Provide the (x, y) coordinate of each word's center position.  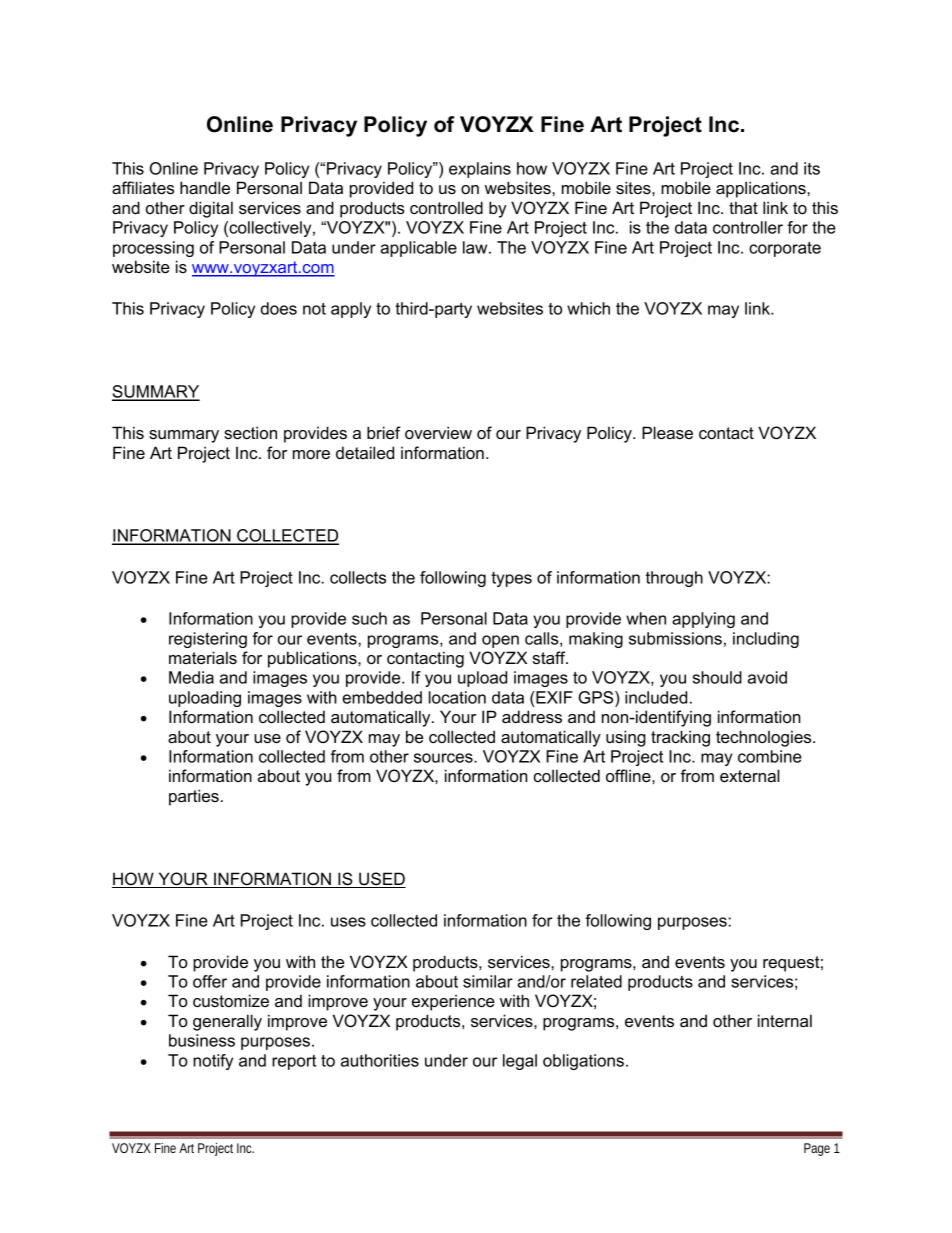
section (250, 432)
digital (211, 209)
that (743, 207)
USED (381, 880)
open (500, 641)
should (717, 677)
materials (203, 657)
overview (438, 432)
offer (210, 981)
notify (213, 1062)
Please (667, 432)
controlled (446, 207)
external (750, 775)
